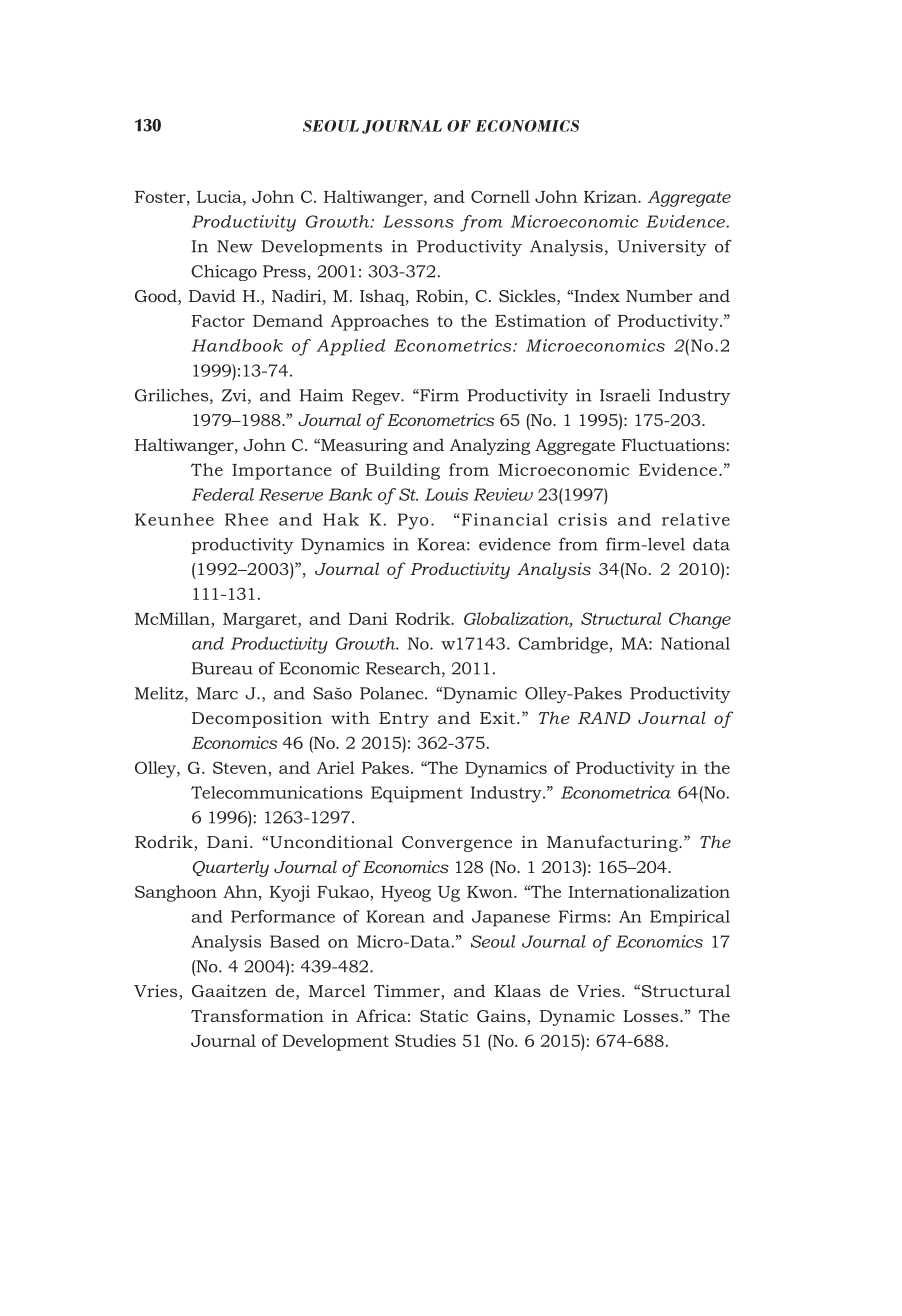  I want to click on University, so click(662, 248).
